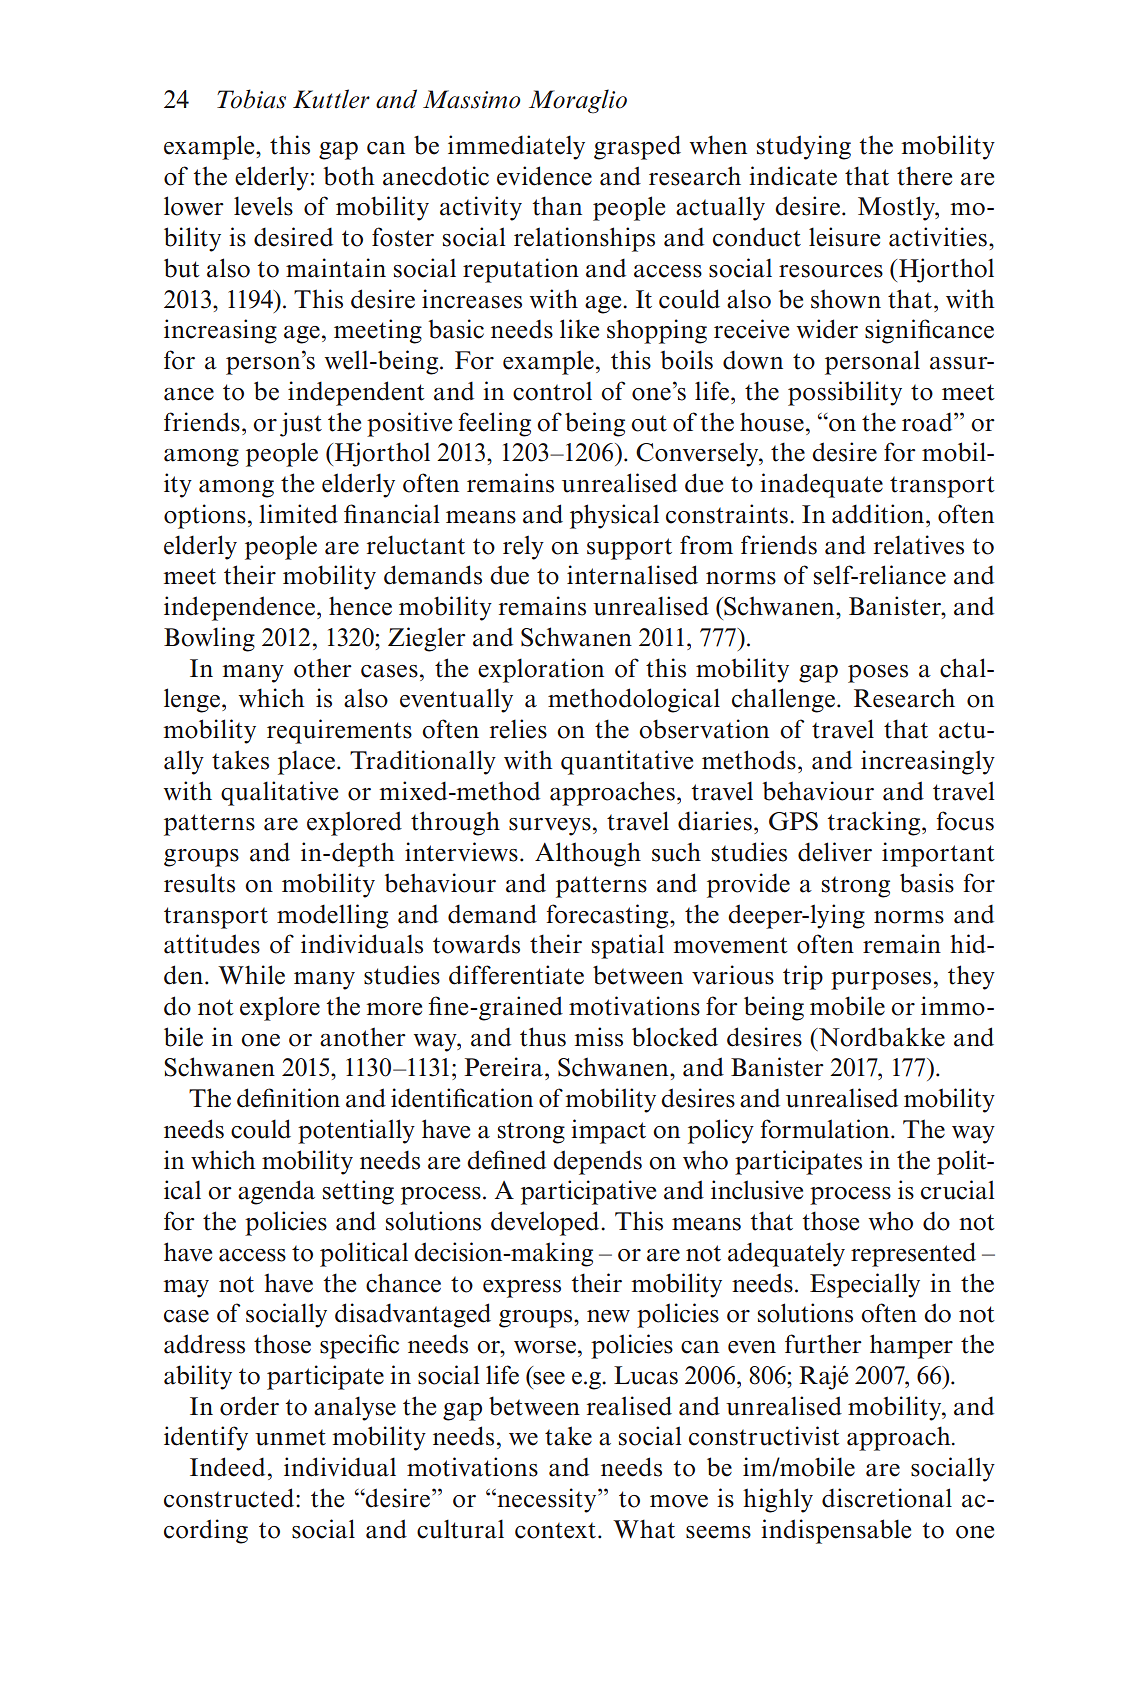 The width and height of the image is (1133, 1700). I want to click on represented, so click(913, 1254).
